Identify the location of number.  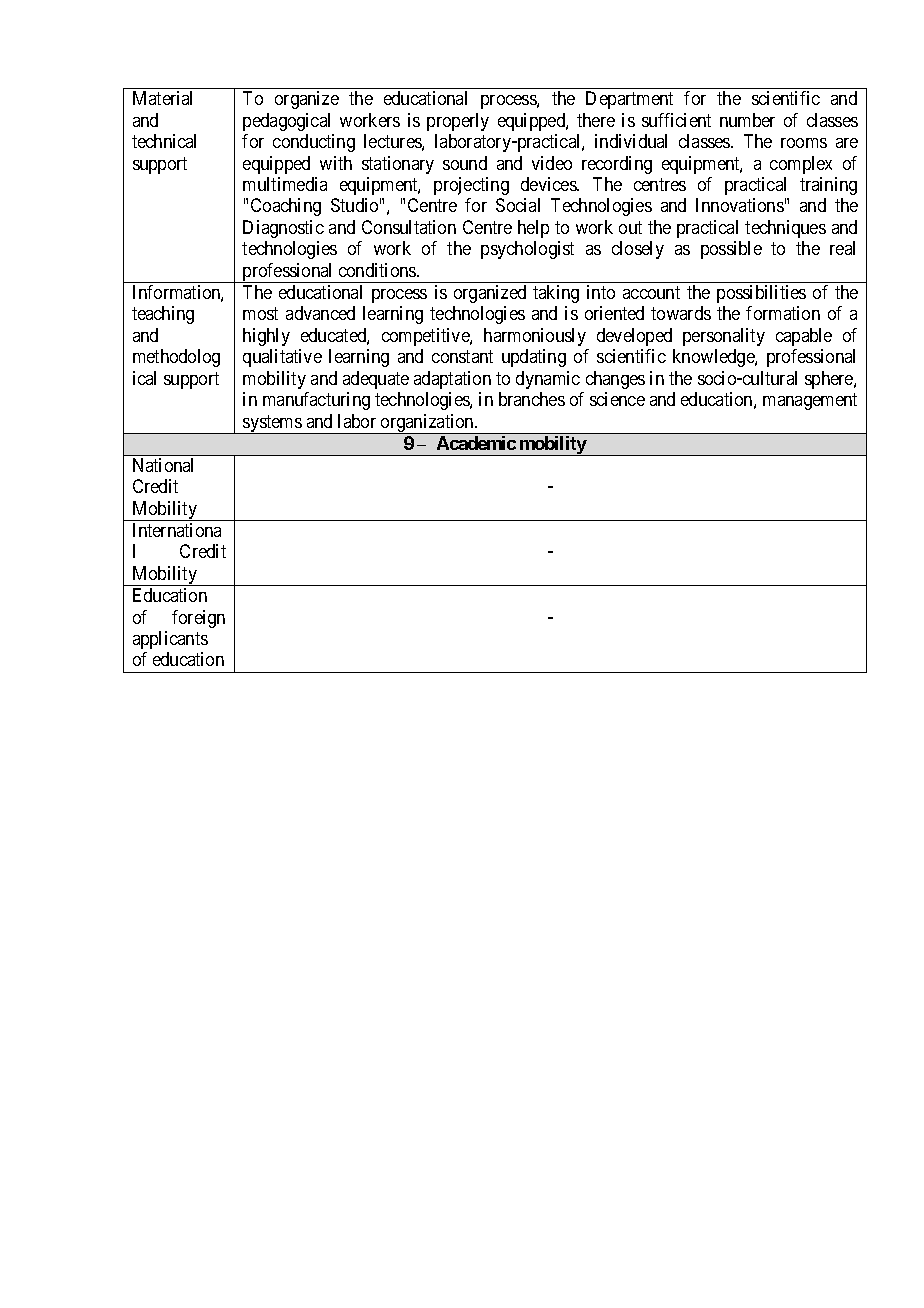
(747, 120).
